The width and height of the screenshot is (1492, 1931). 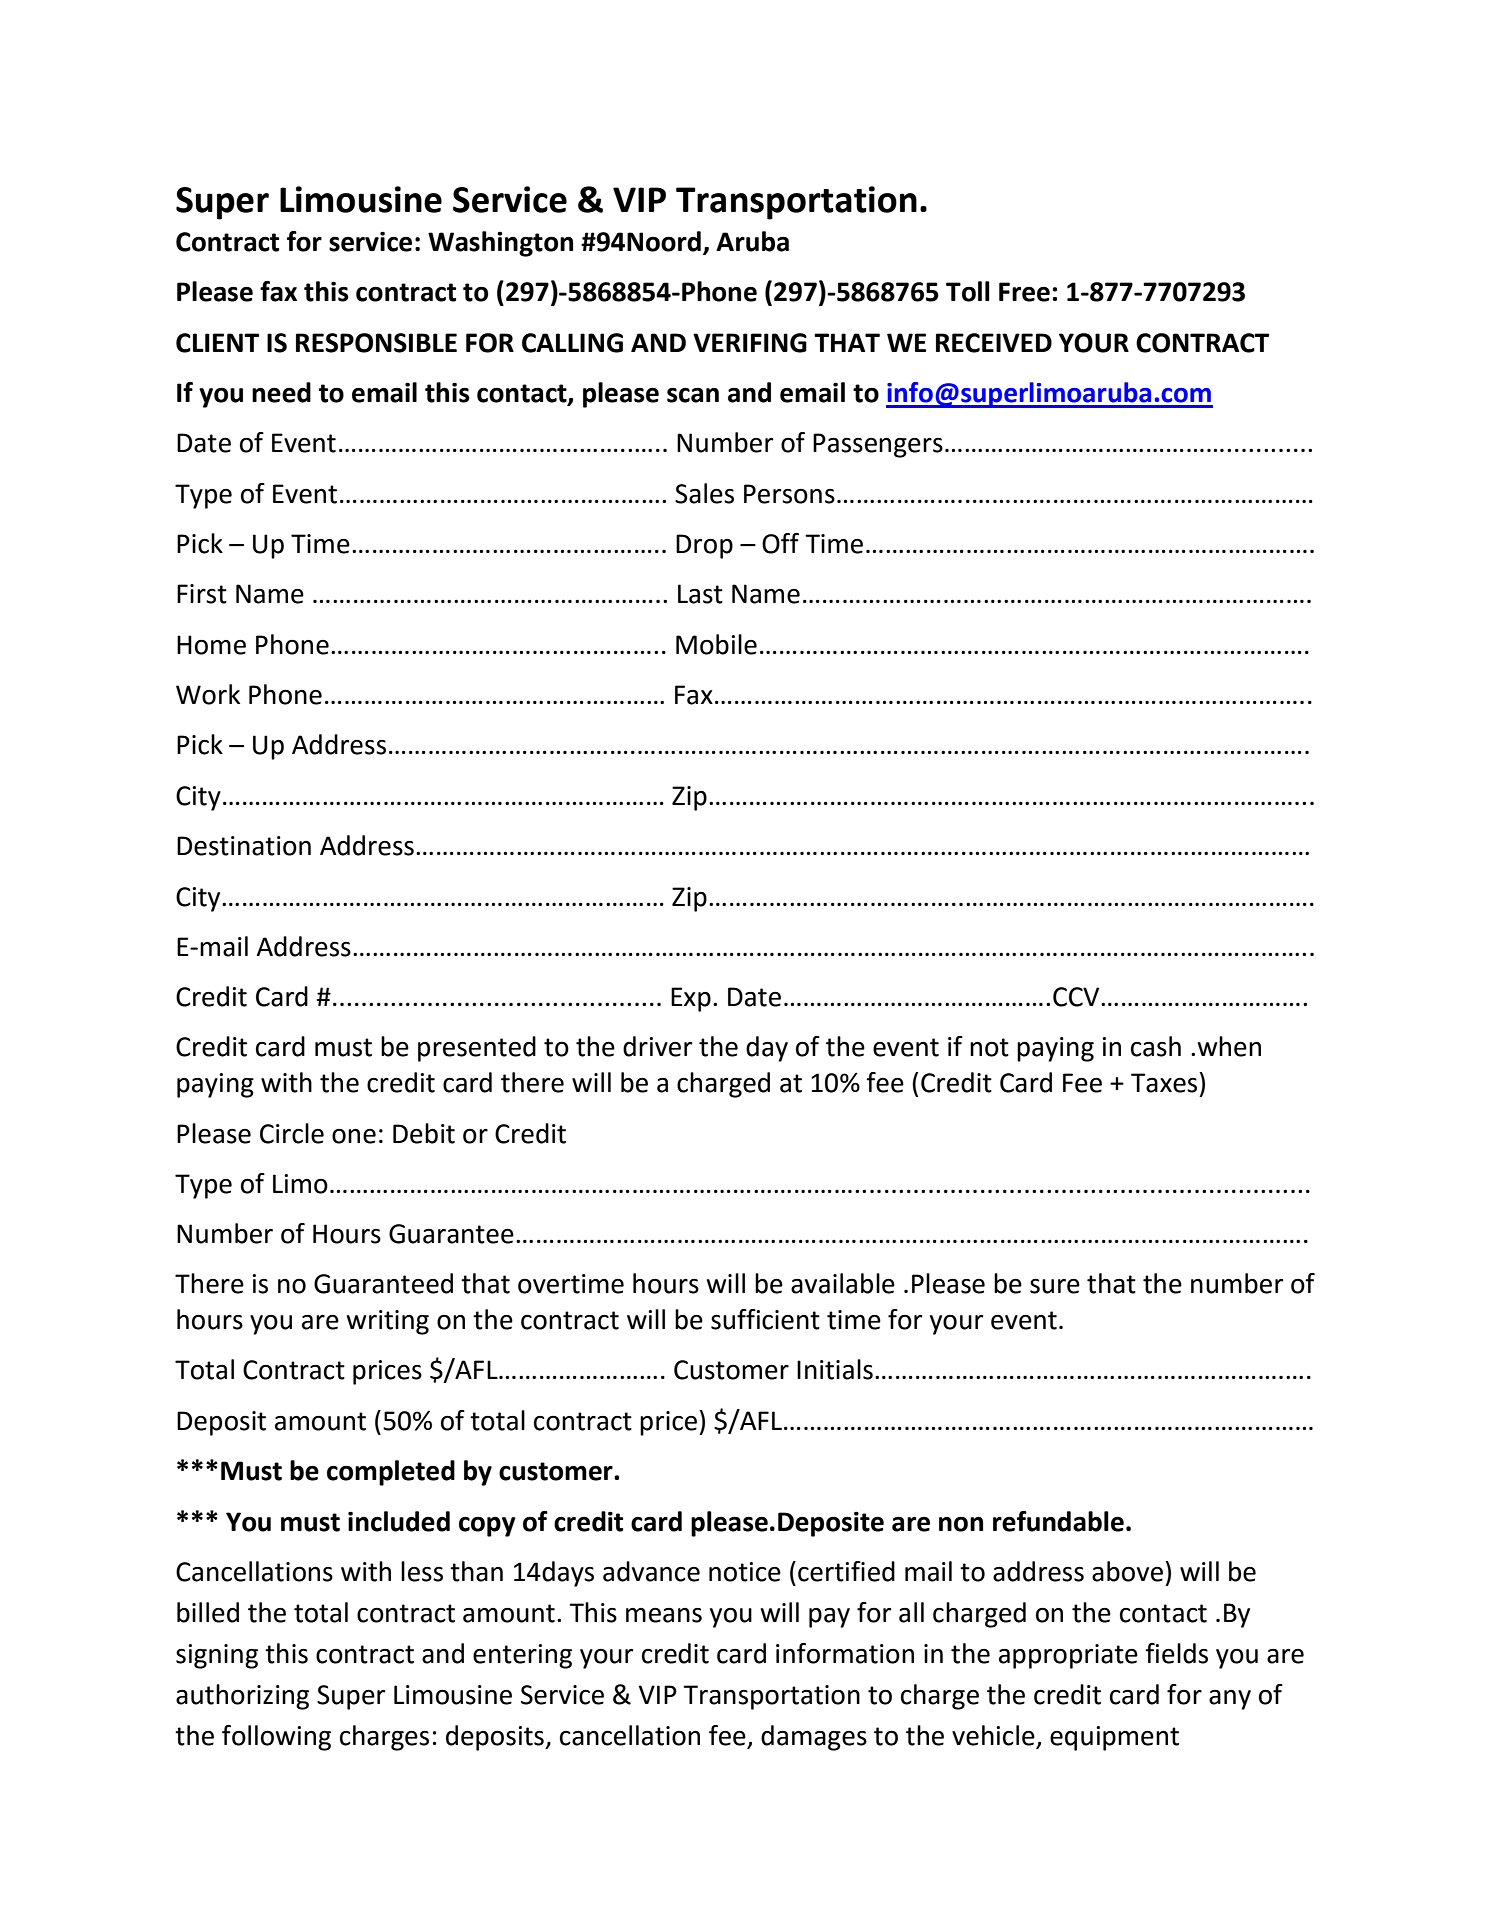 I want to click on Free, so click(x=1024, y=292).
